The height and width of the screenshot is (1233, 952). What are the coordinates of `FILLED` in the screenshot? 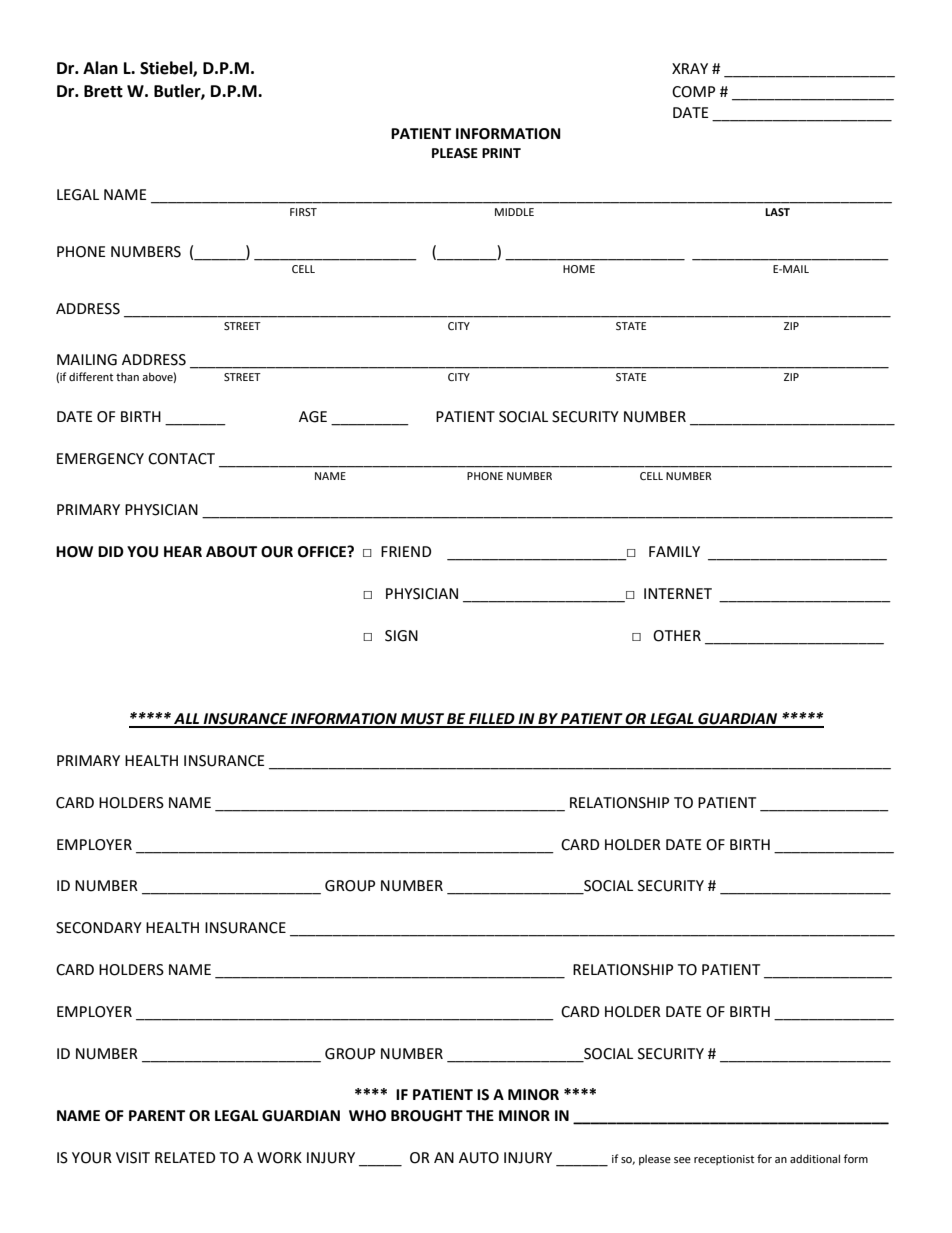 It's located at (492, 720).
